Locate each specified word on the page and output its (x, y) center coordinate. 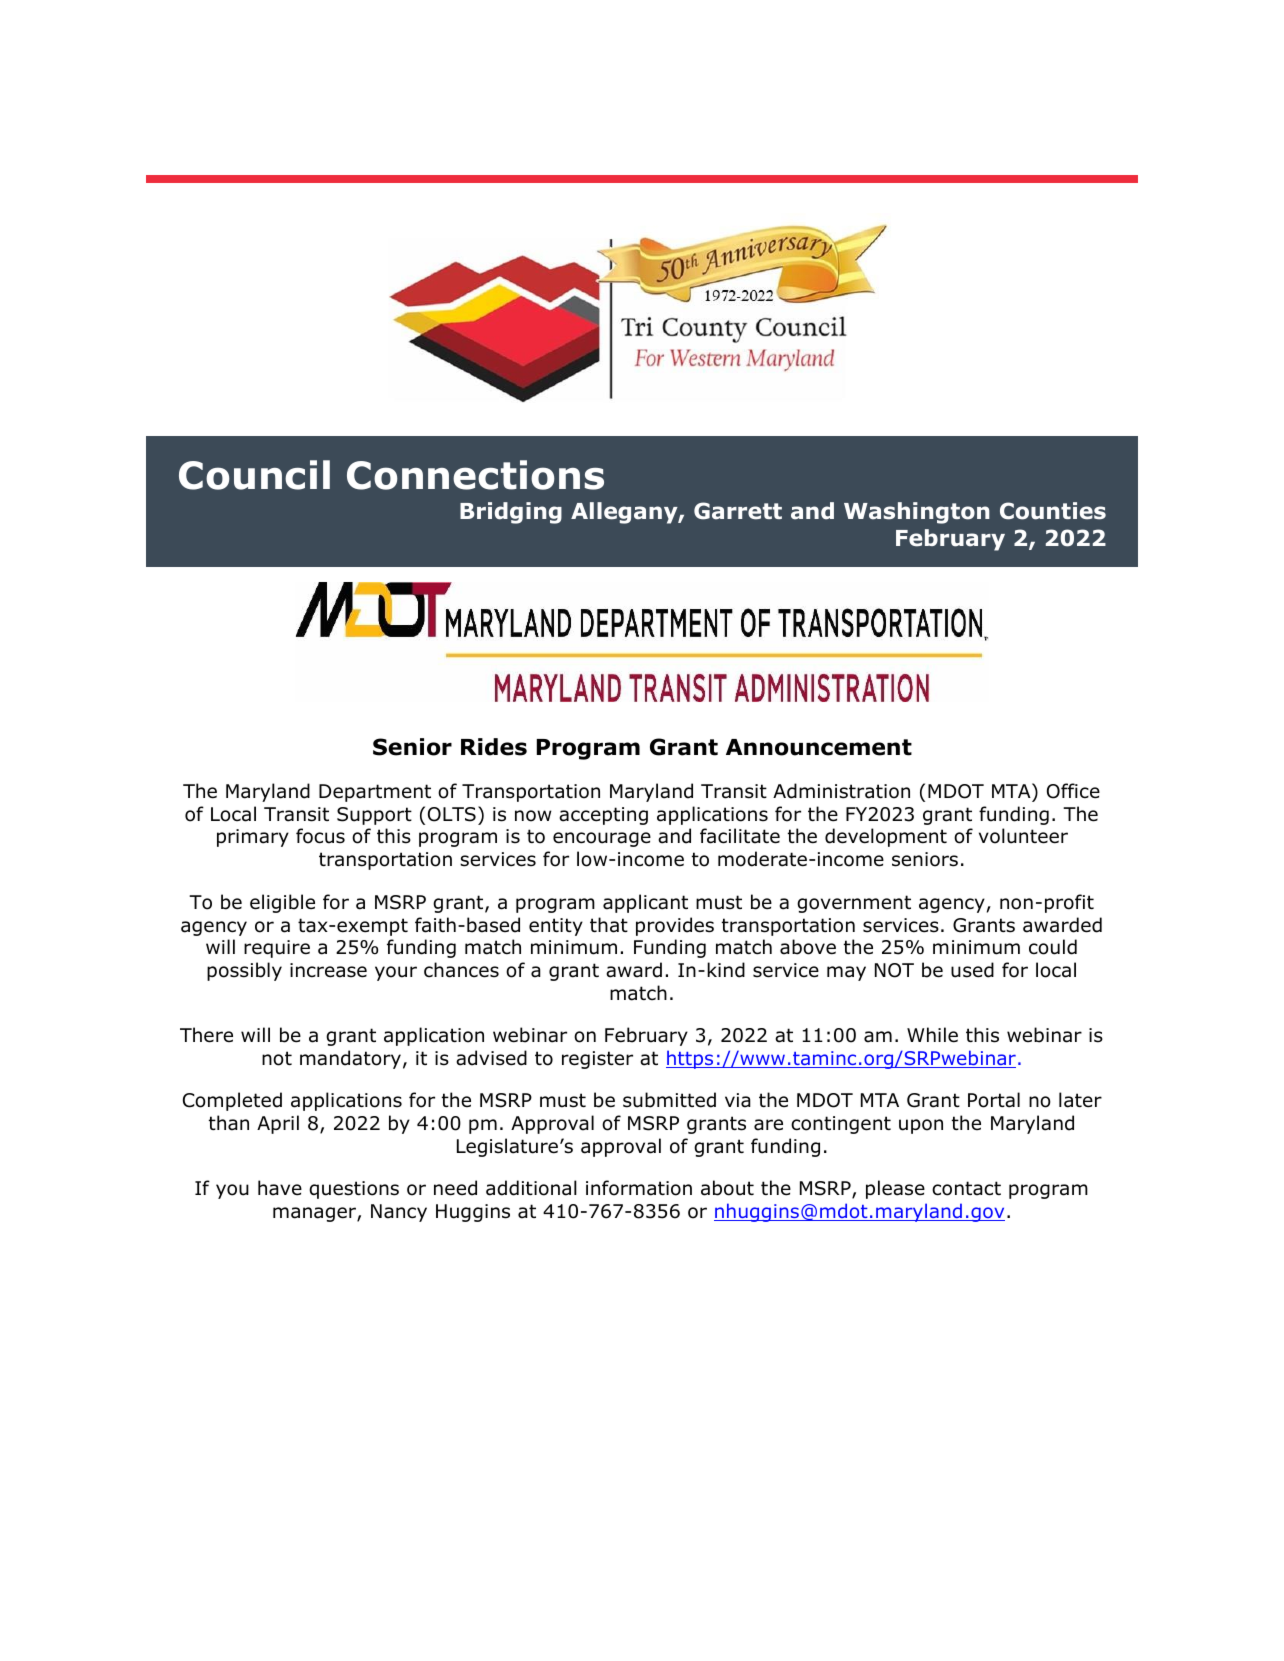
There (206, 1035)
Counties (1053, 511)
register (597, 1060)
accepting (603, 816)
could (1053, 947)
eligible (282, 903)
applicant (645, 903)
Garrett (738, 511)
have (280, 1188)
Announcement (819, 747)
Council (254, 475)
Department (375, 793)
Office (1073, 791)
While (932, 1035)
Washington (917, 513)
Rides (494, 747)
